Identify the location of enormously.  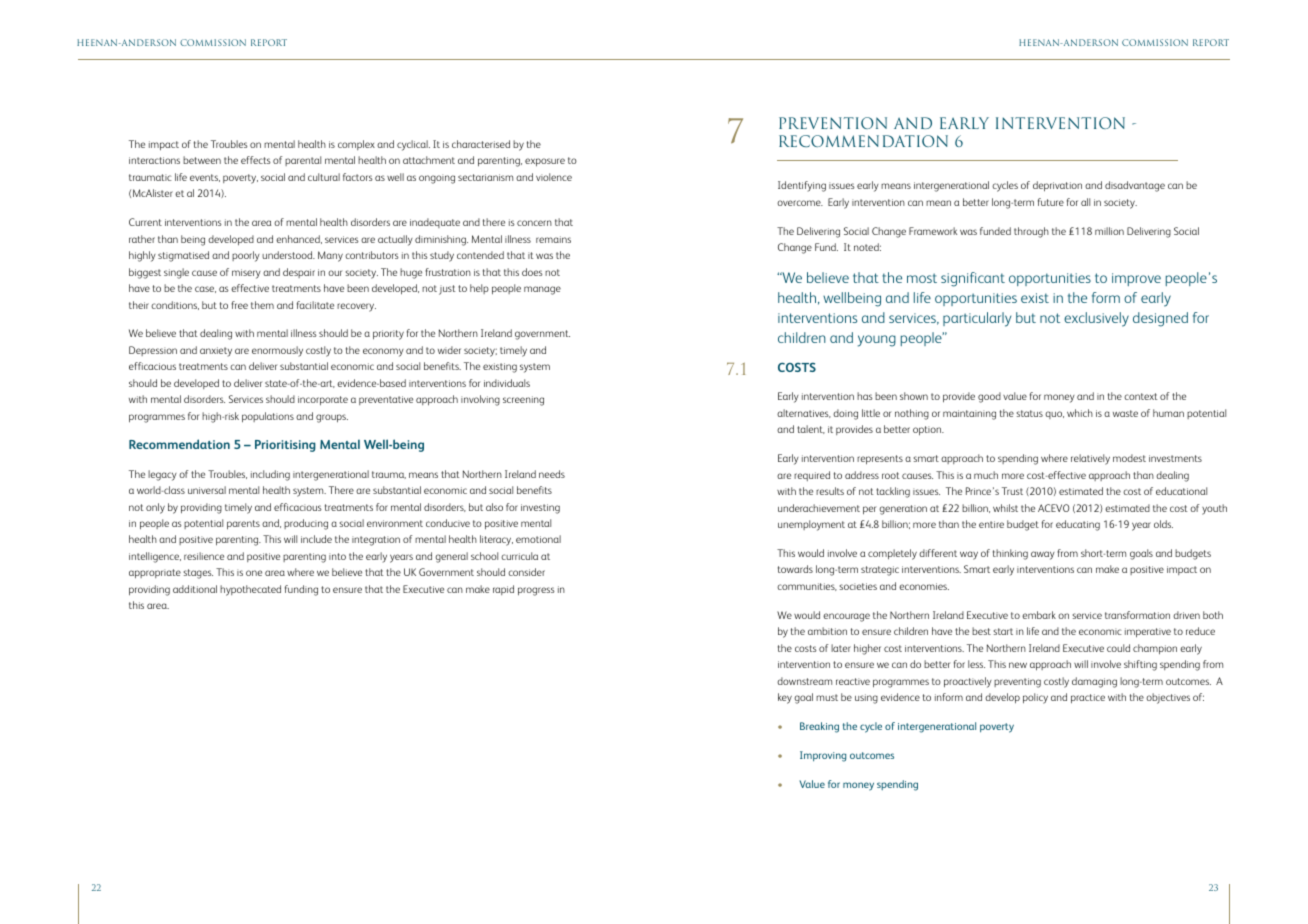
(277, 351).
